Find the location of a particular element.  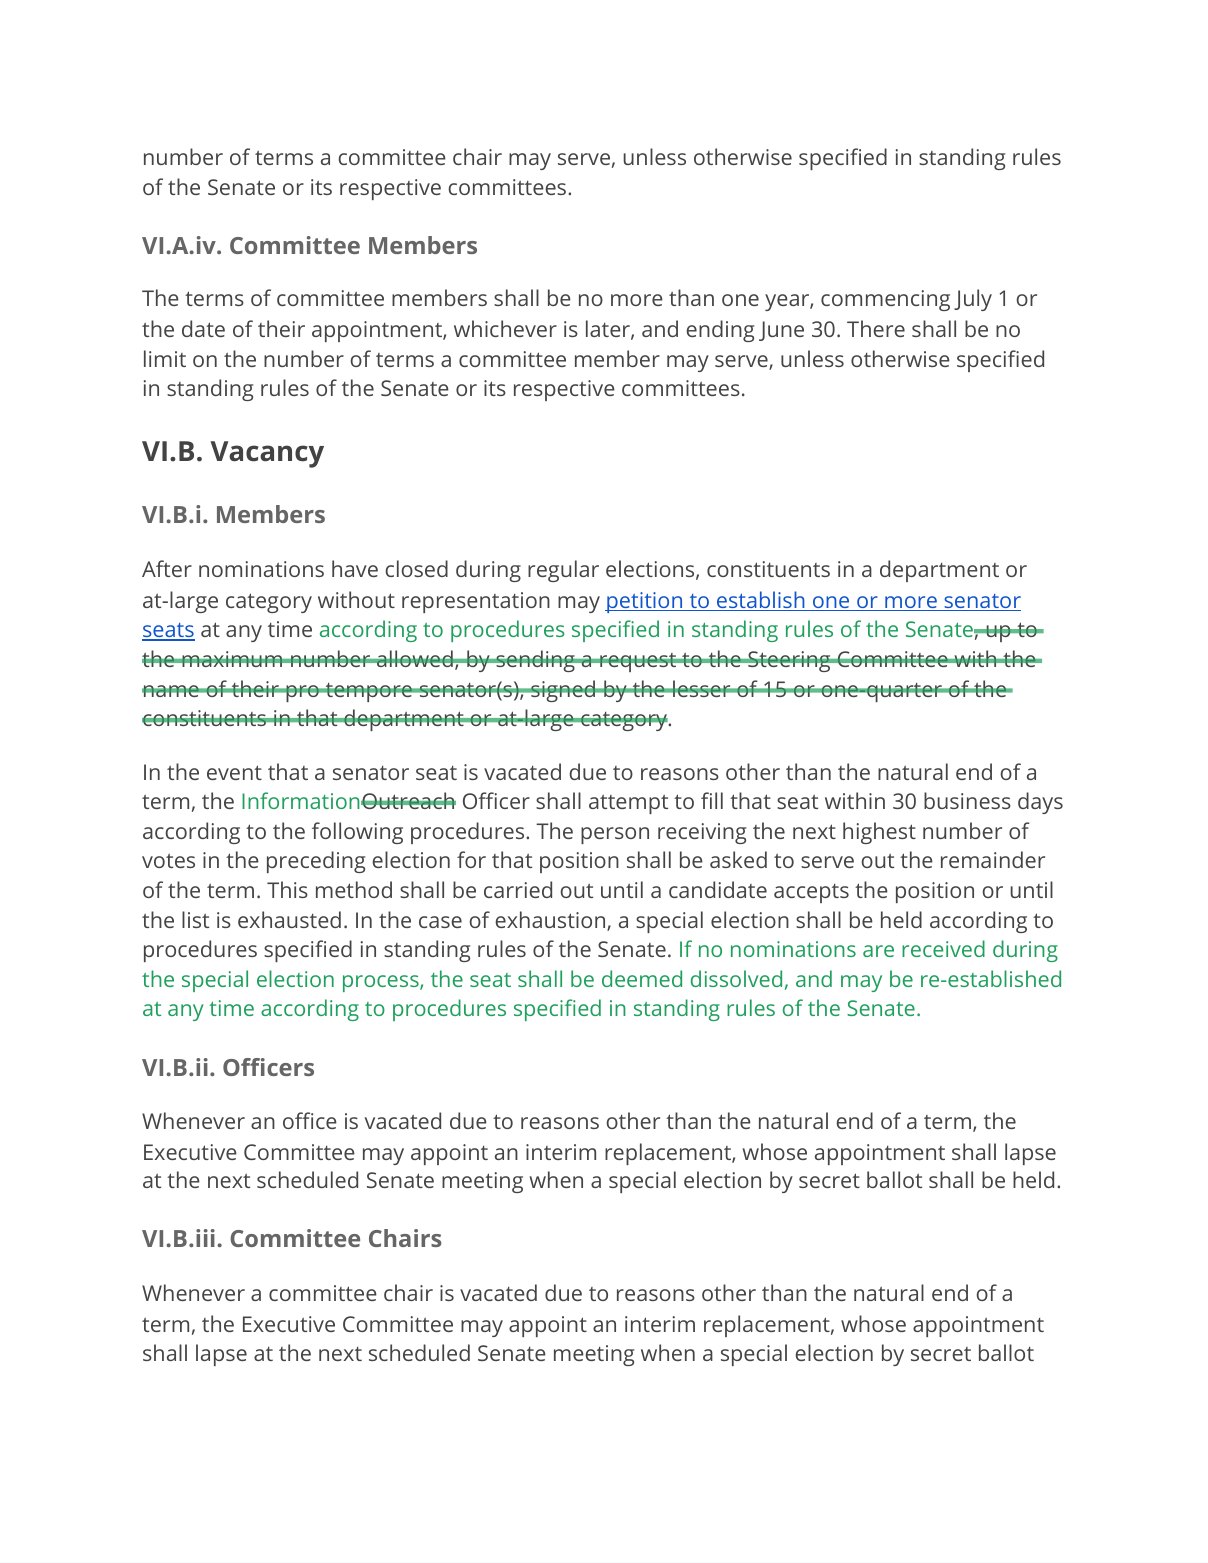

There is located at coordinates (876, 328).
